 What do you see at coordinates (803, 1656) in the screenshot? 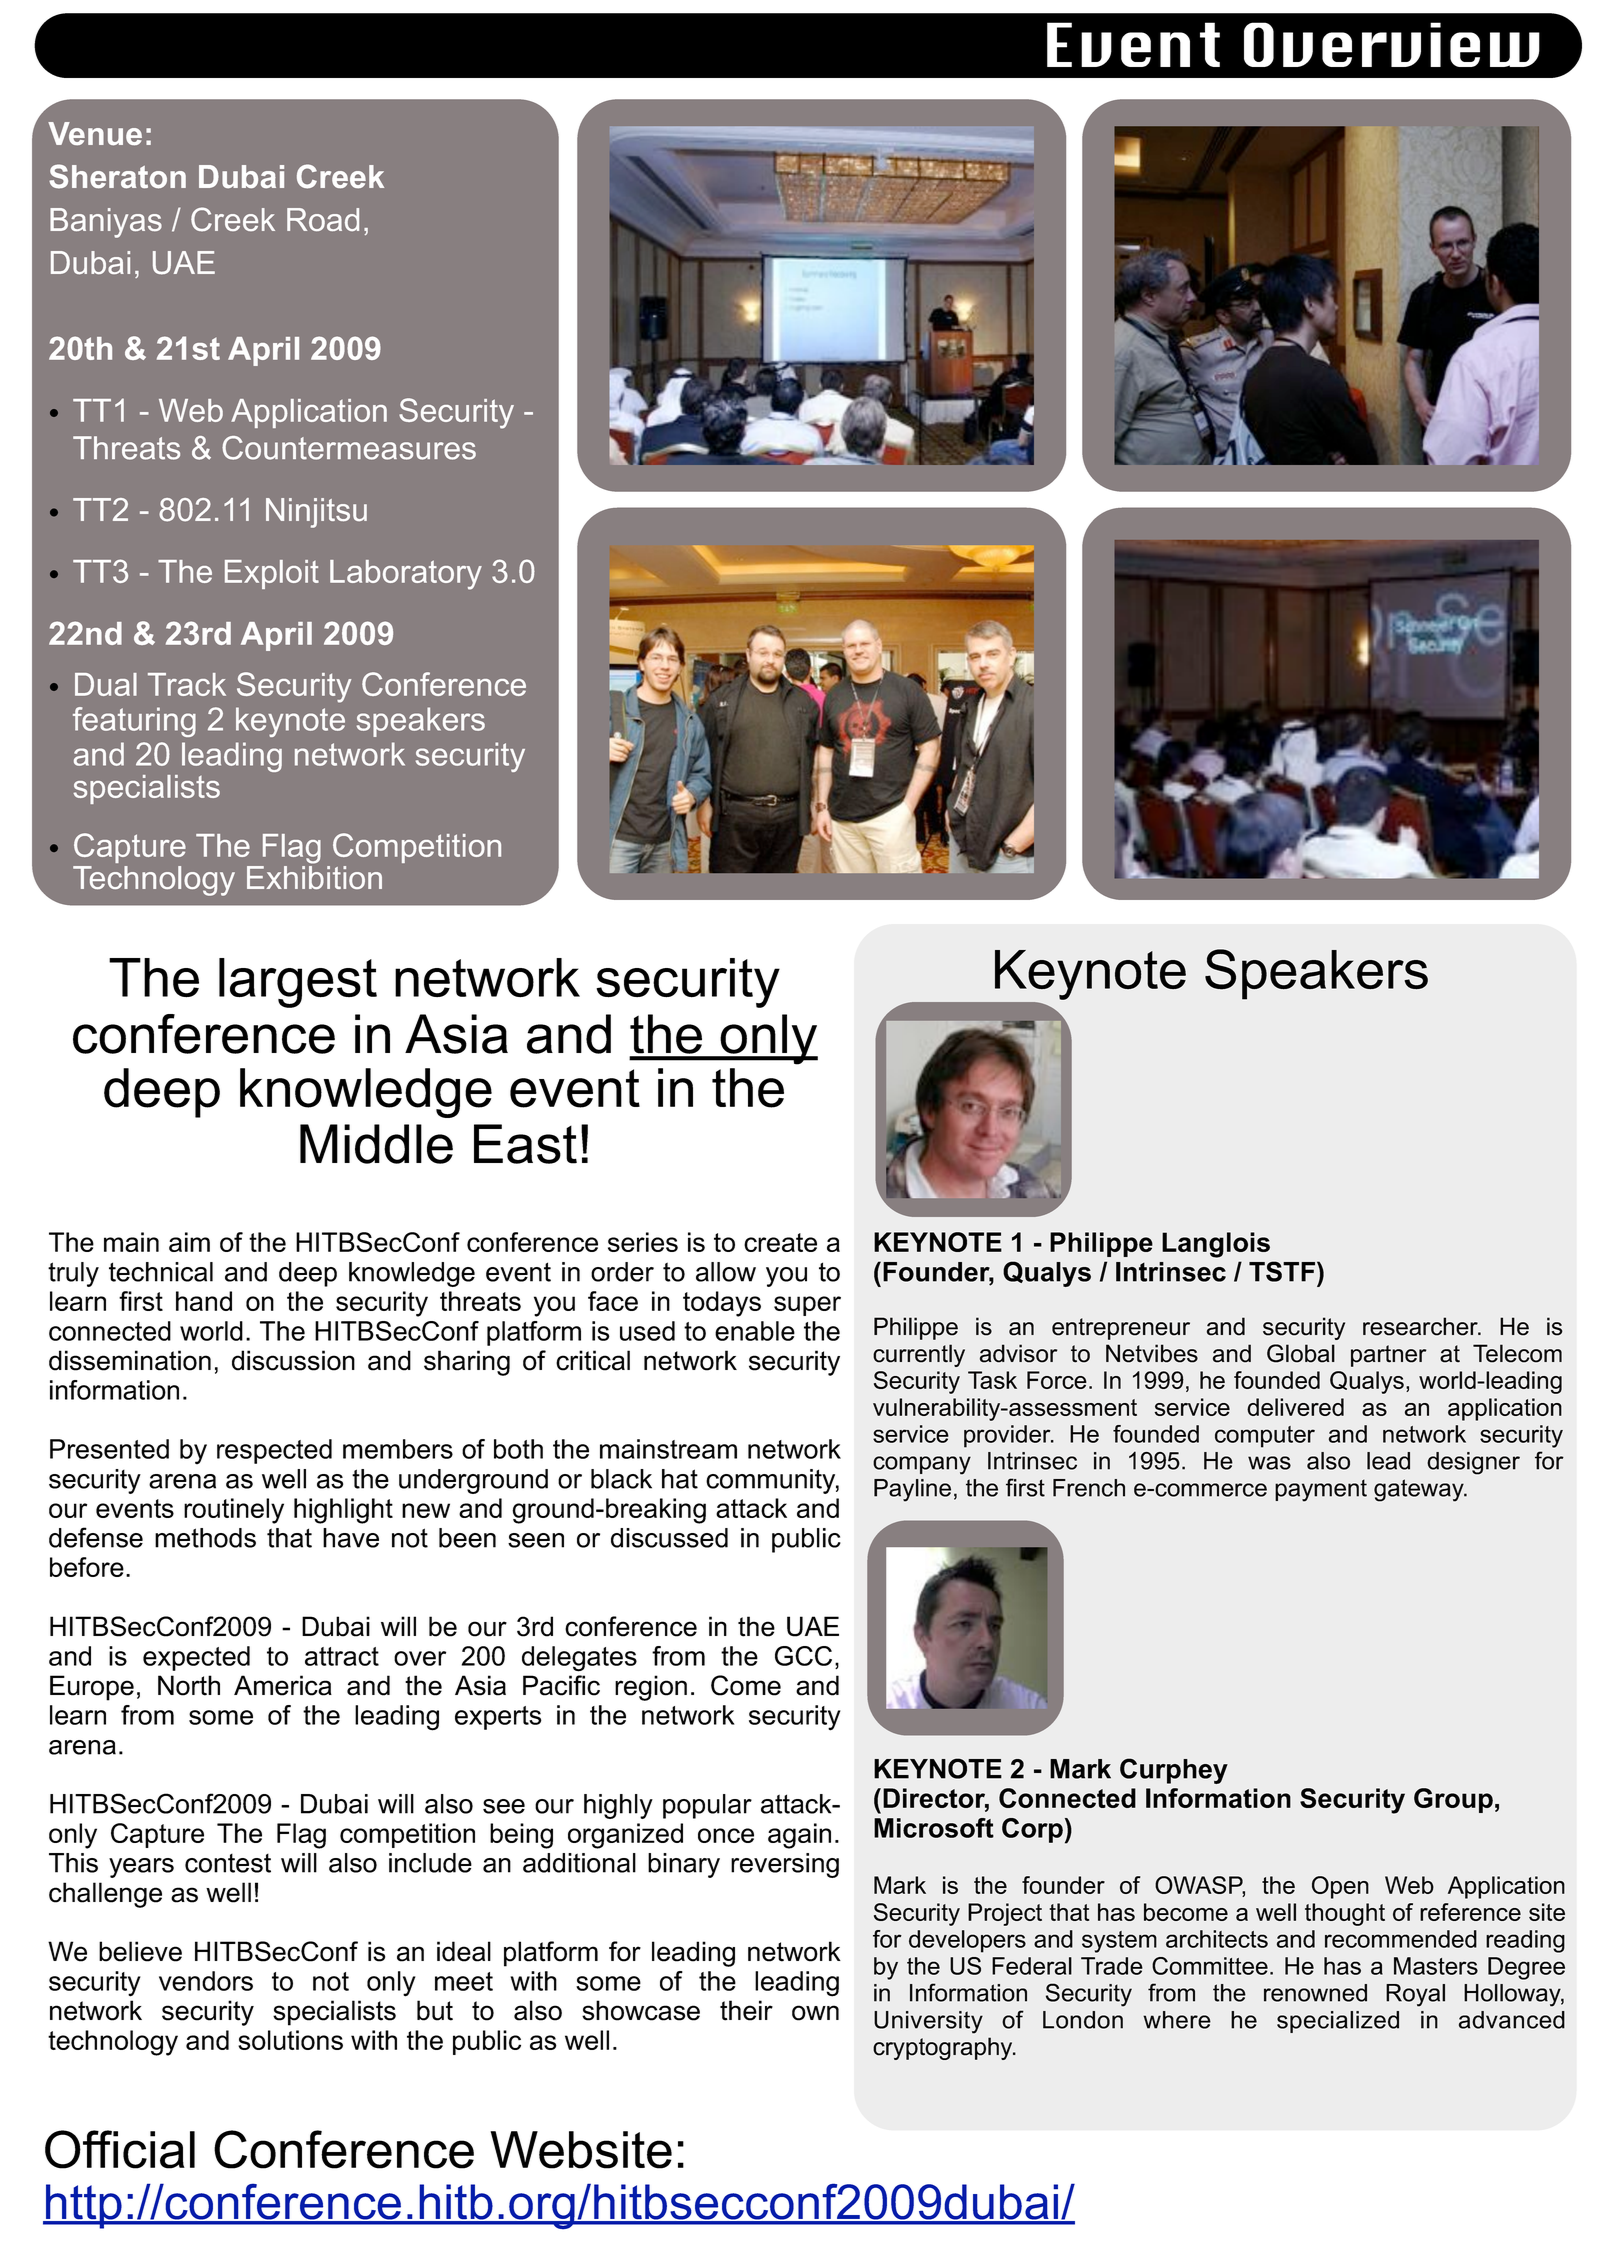
I see `GCC` at bounding box center [803, 1656].
